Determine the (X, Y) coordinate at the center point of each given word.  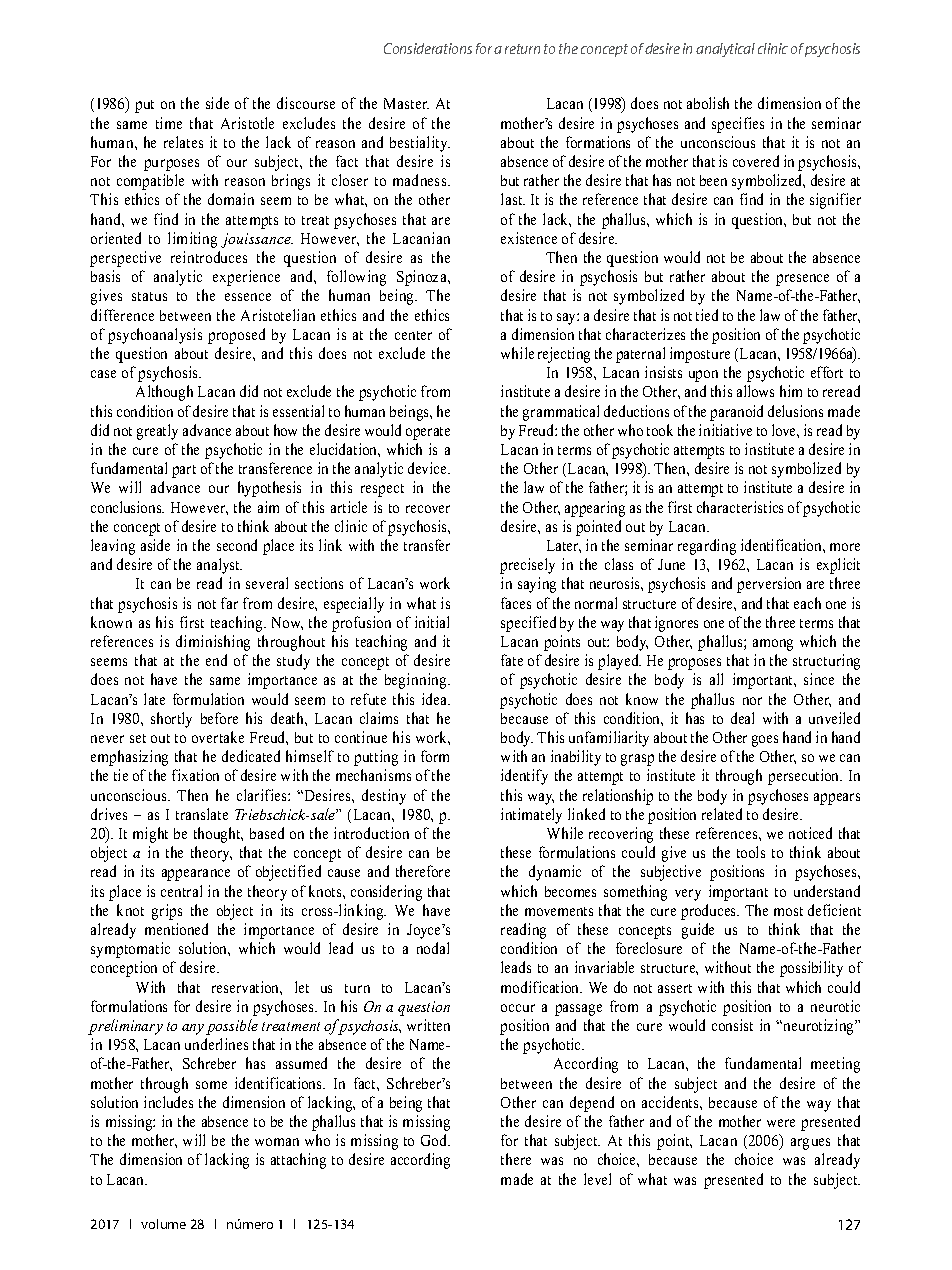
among (773, 645)
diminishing (213, 643)
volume (163, 1224)
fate (512, 660)
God (435, 1140)
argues (810, 1144)
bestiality (420, 144)
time (169, 123)
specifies (738, 125)
